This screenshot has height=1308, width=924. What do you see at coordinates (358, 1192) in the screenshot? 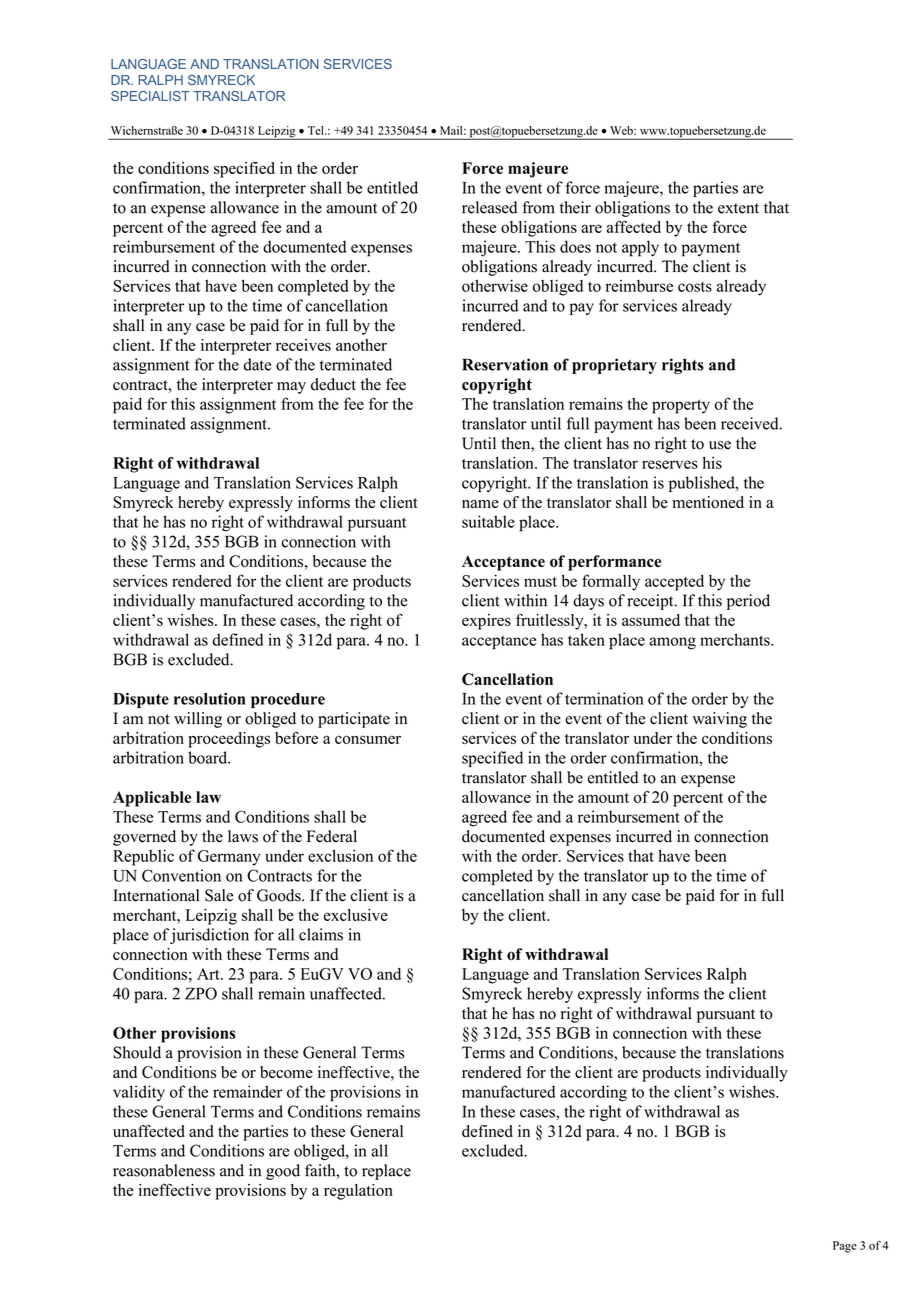
I see `regulation` at bounding box center [358, 1192].
